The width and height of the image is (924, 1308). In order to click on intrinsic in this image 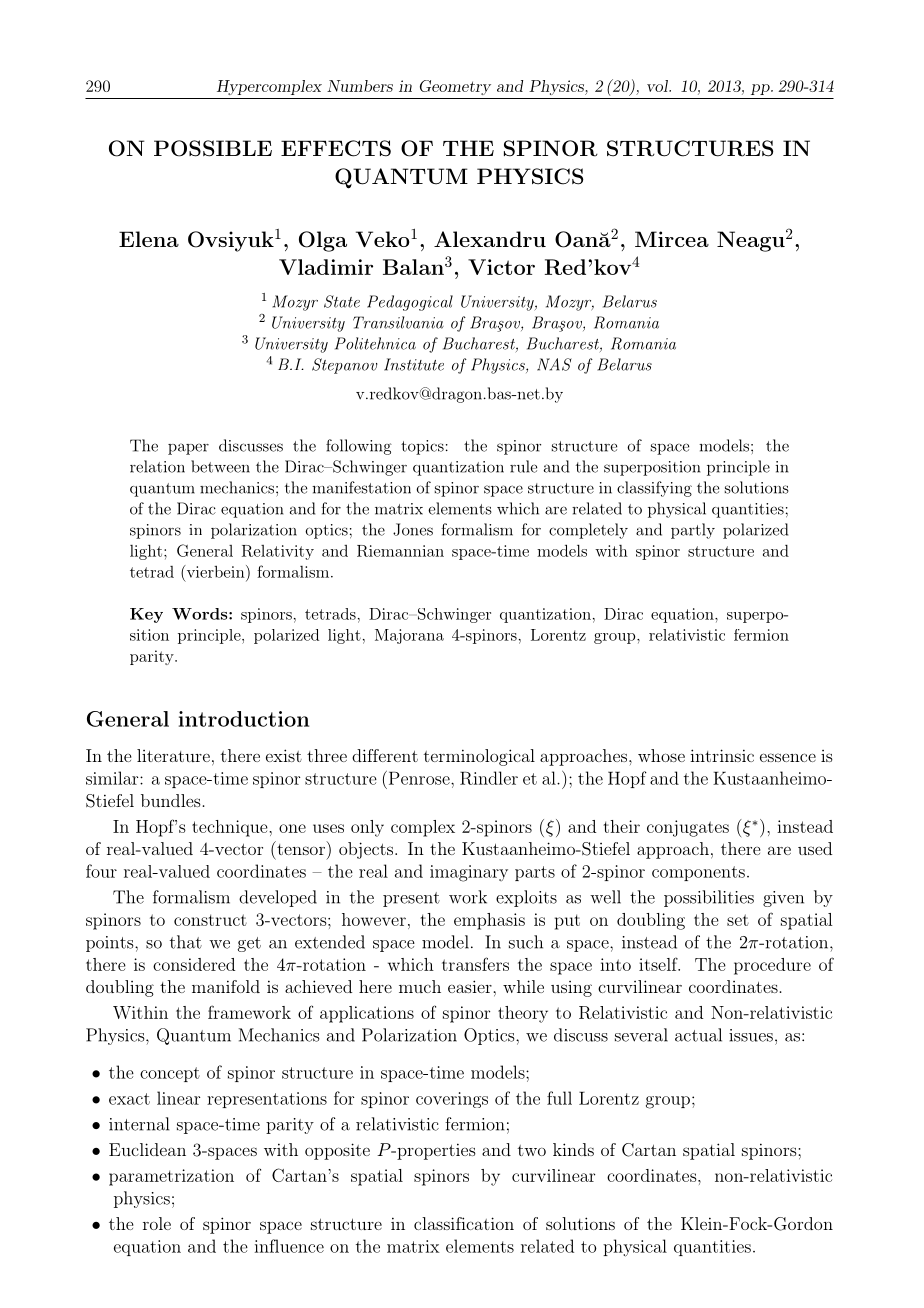, I will do `click(722, 755)`.
